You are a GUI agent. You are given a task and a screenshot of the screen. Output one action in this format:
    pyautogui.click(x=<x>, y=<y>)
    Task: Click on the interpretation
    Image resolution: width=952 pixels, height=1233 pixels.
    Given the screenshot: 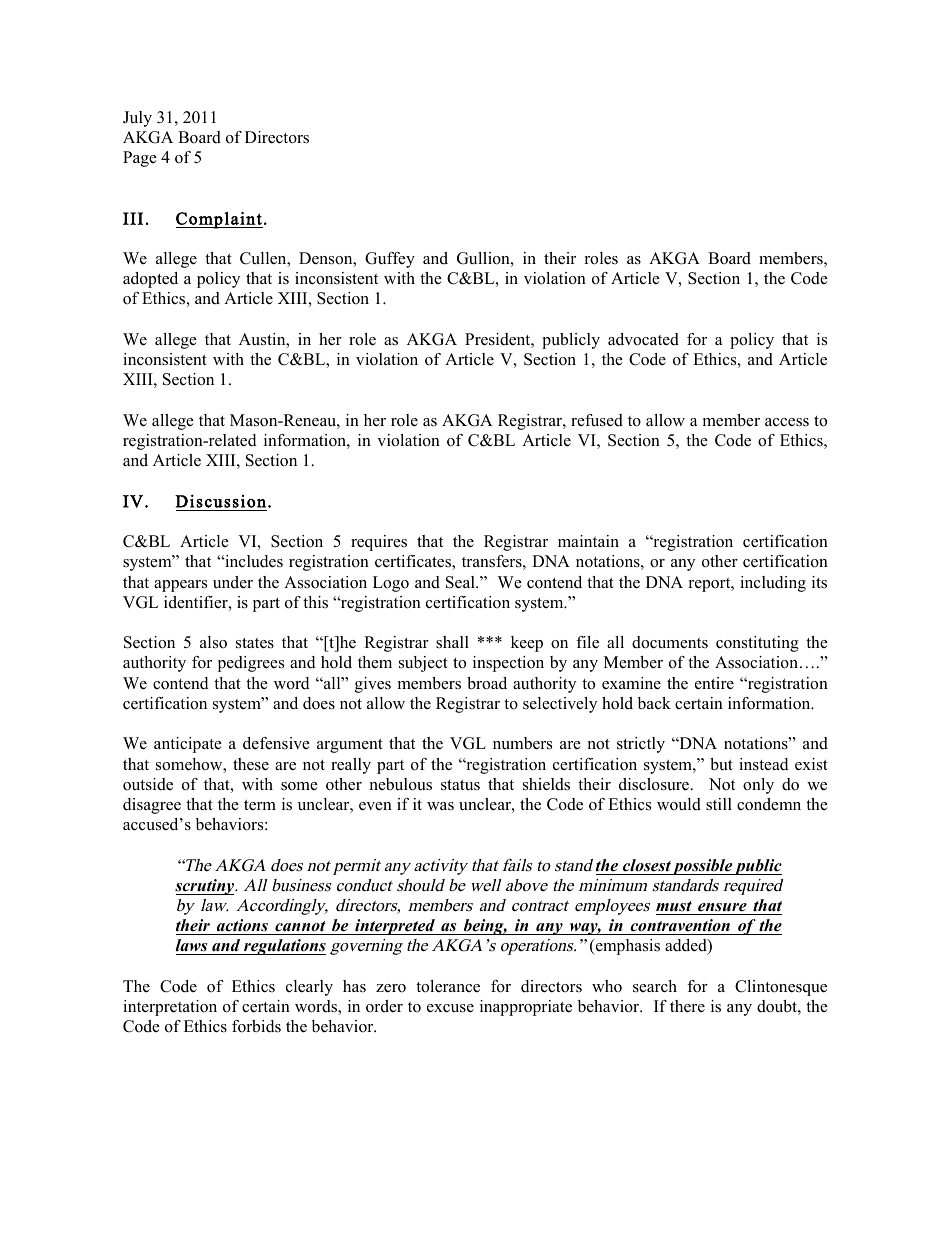 What is the action you would take?
    pyautogui.click(x=170, y=1008)
